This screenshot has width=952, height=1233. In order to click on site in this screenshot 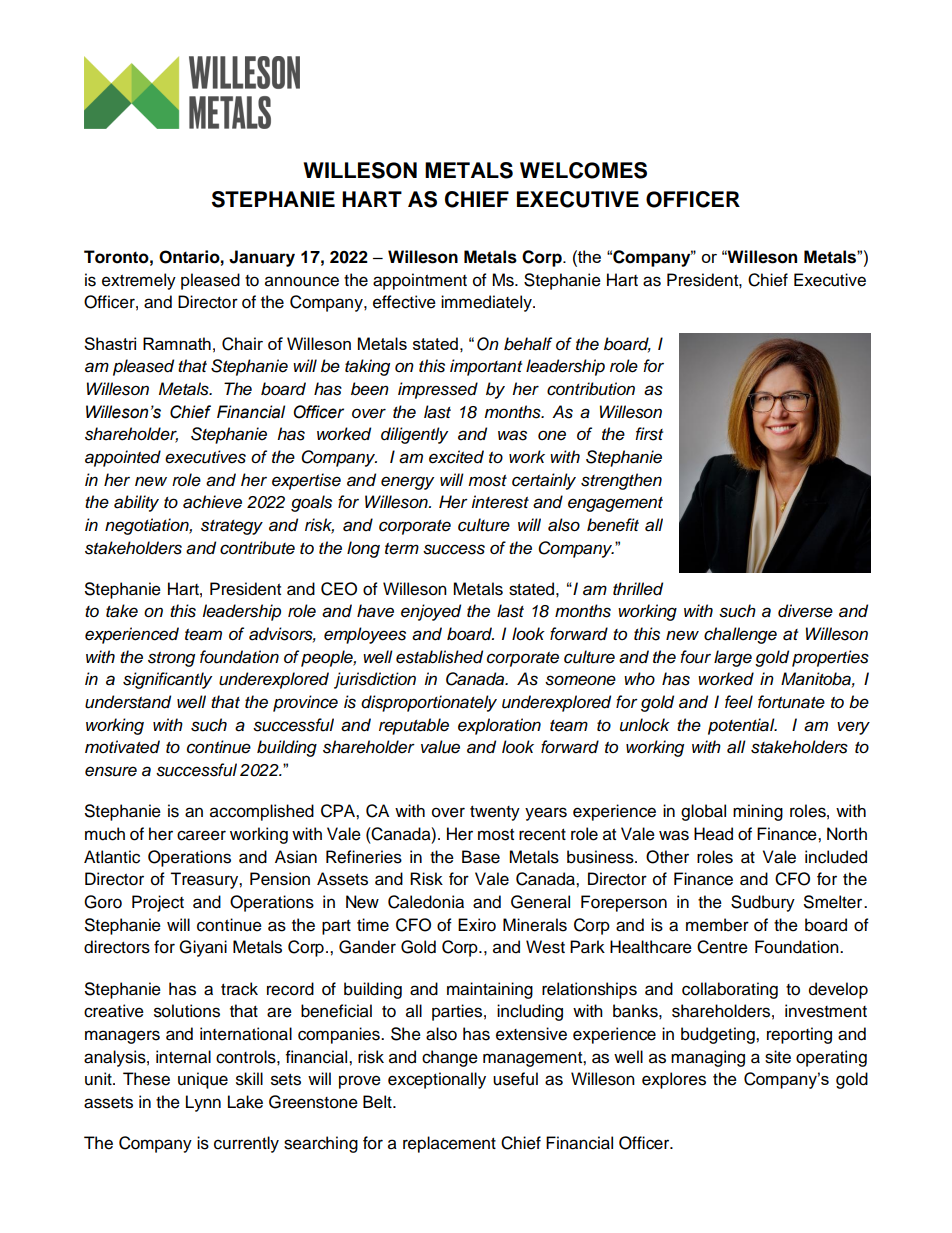, I will do `click(778, 1057)`.
